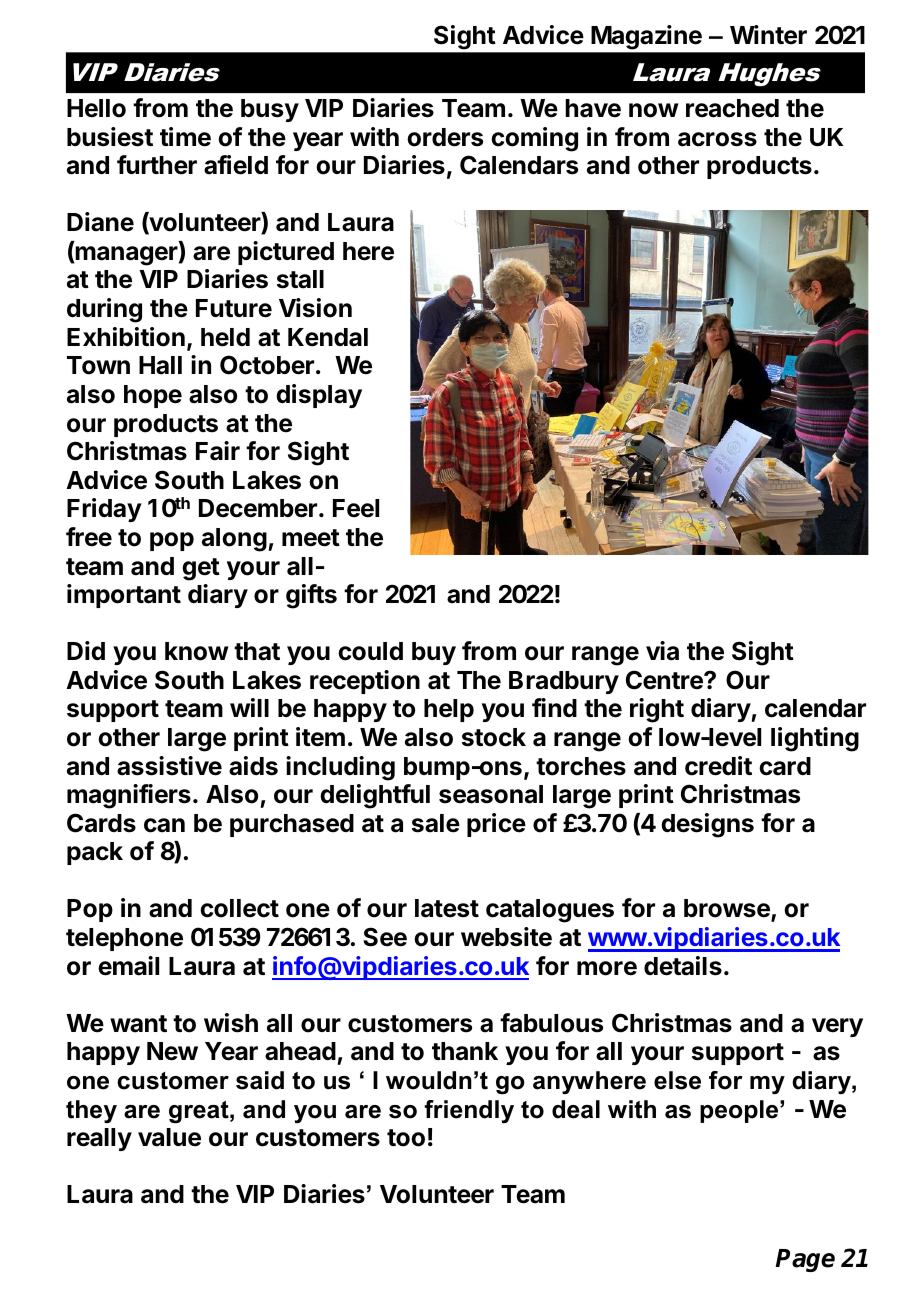 The image size is (924, 1308). Describe the element at coordinates (434, 653) in the image. I see `buy` at that location.
